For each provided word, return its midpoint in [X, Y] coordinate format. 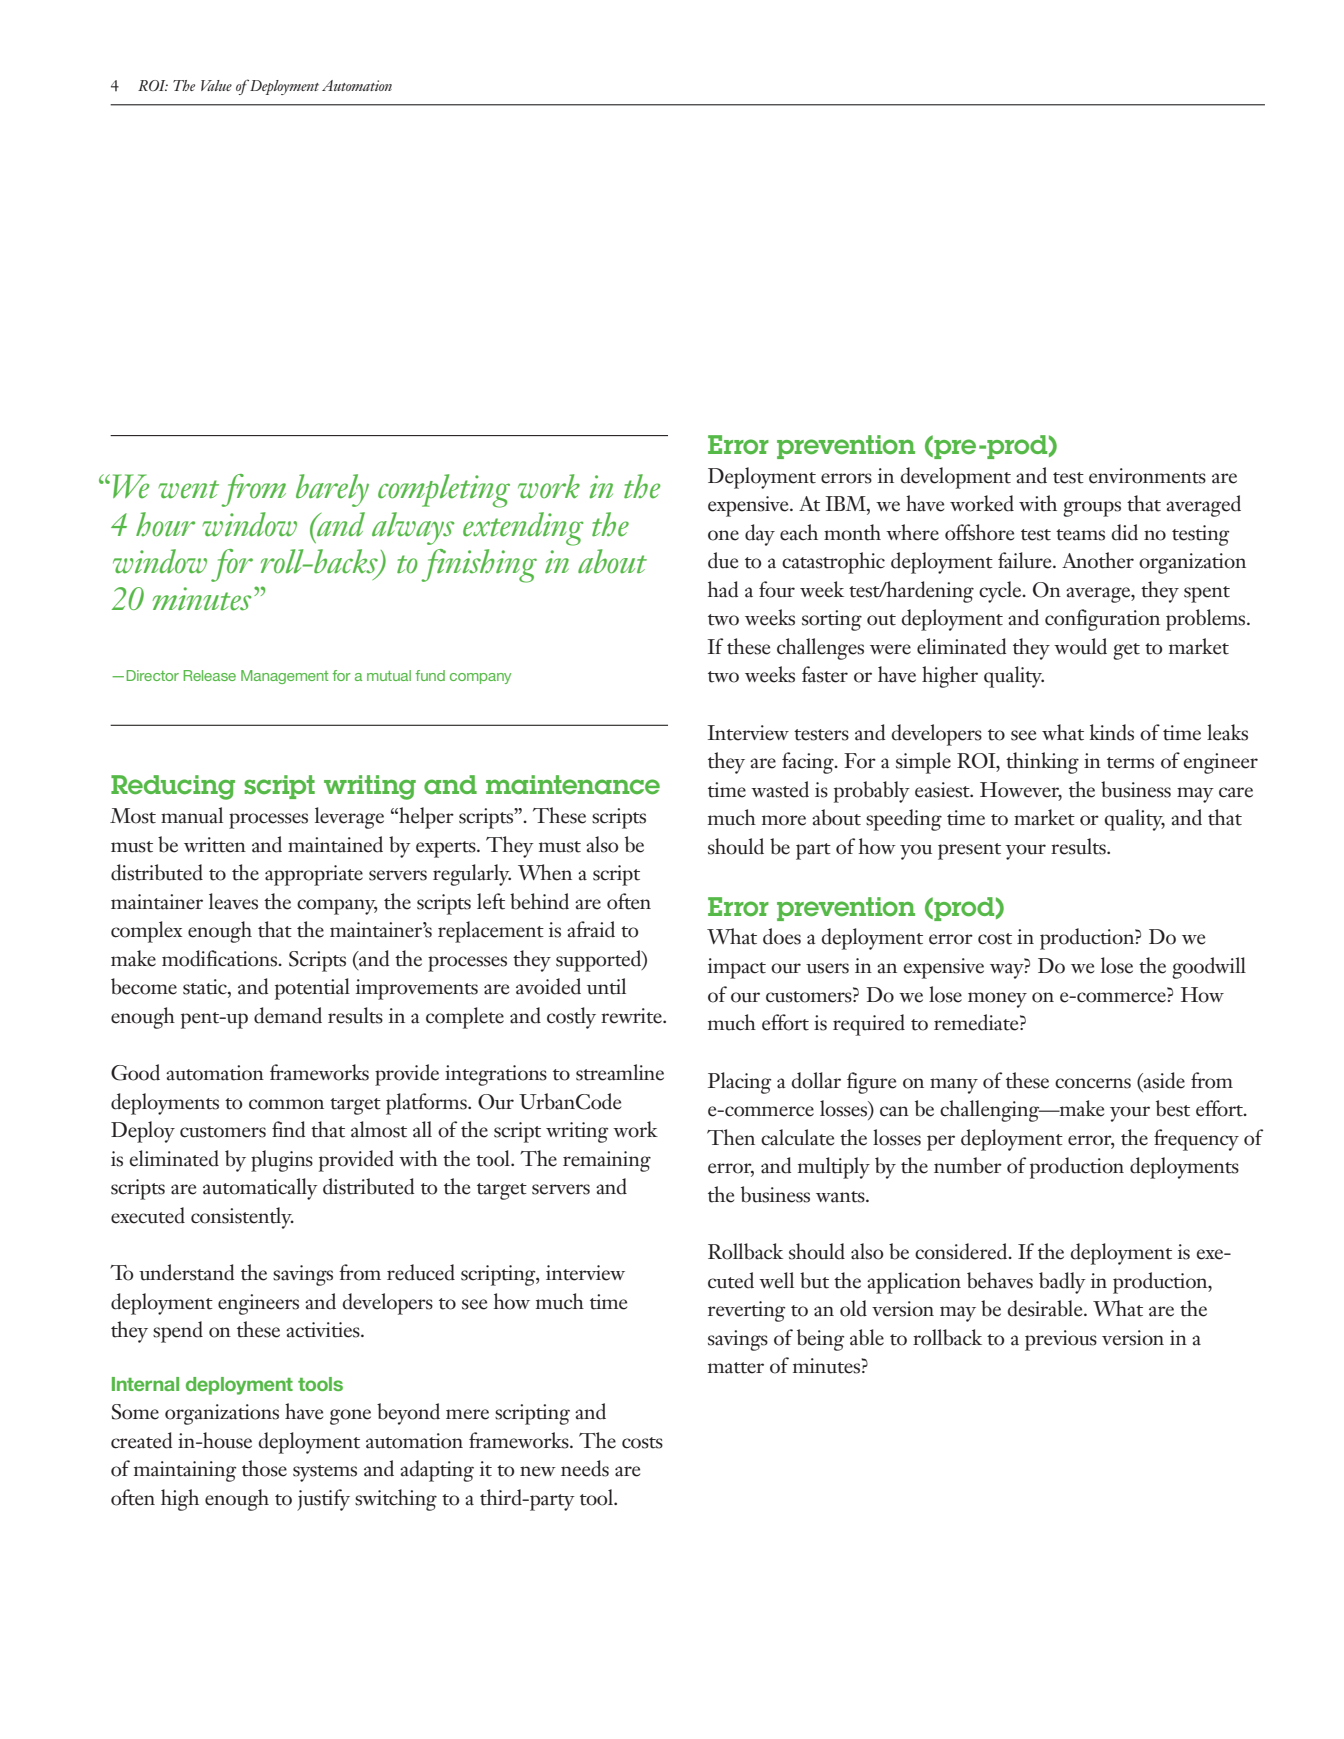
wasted [780, 789]
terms [1130, 763]
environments [1147, 476]
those [264, 1468]
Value [216, 85]
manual [192, 815]
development [956, 478]
